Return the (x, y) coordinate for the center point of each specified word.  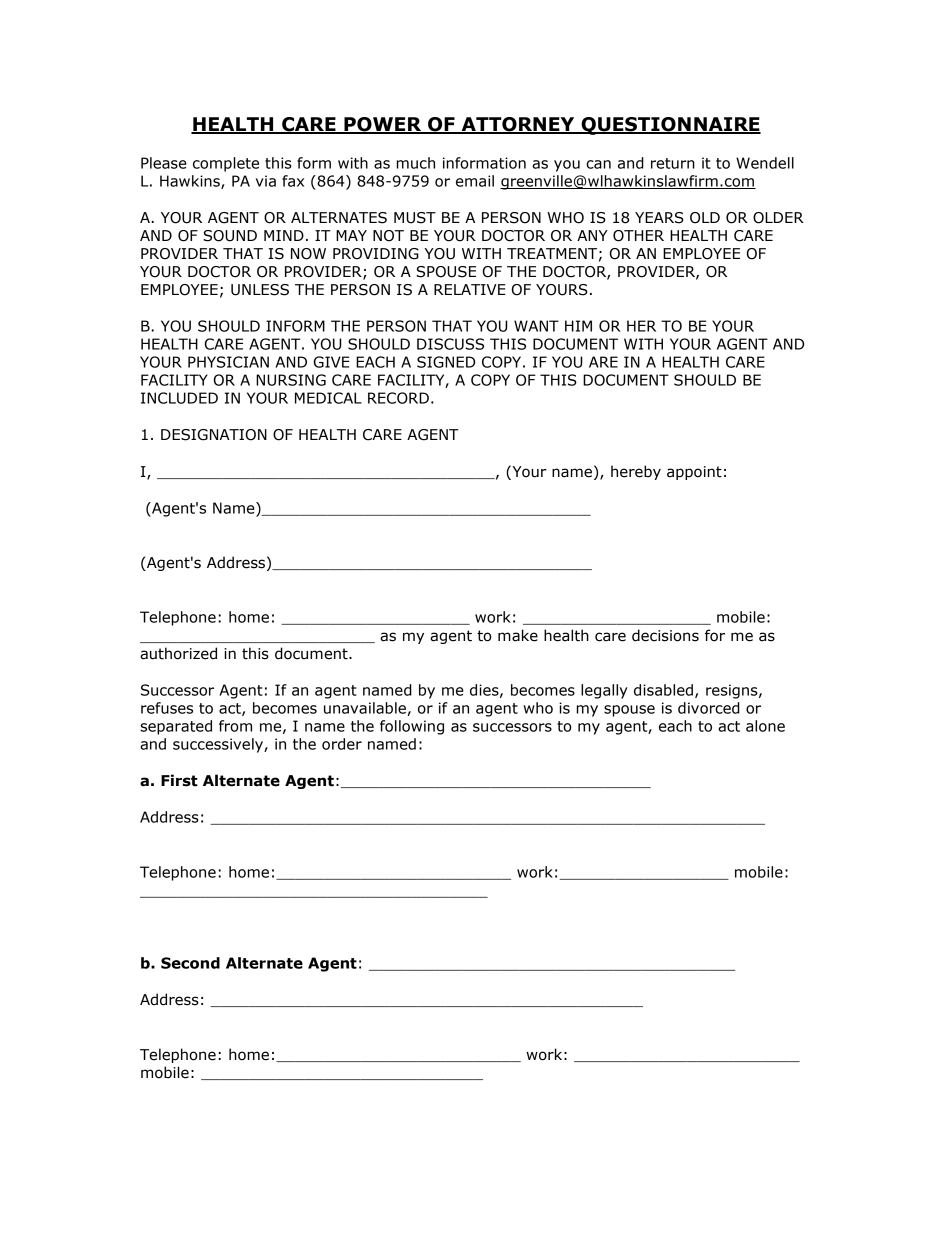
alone (765, 726)
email (475, 181)
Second (190, 963)
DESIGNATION (214, 435)
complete (226, 164)
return (673, 163)
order (342, 744)
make (518, 635)
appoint (694, 473)
